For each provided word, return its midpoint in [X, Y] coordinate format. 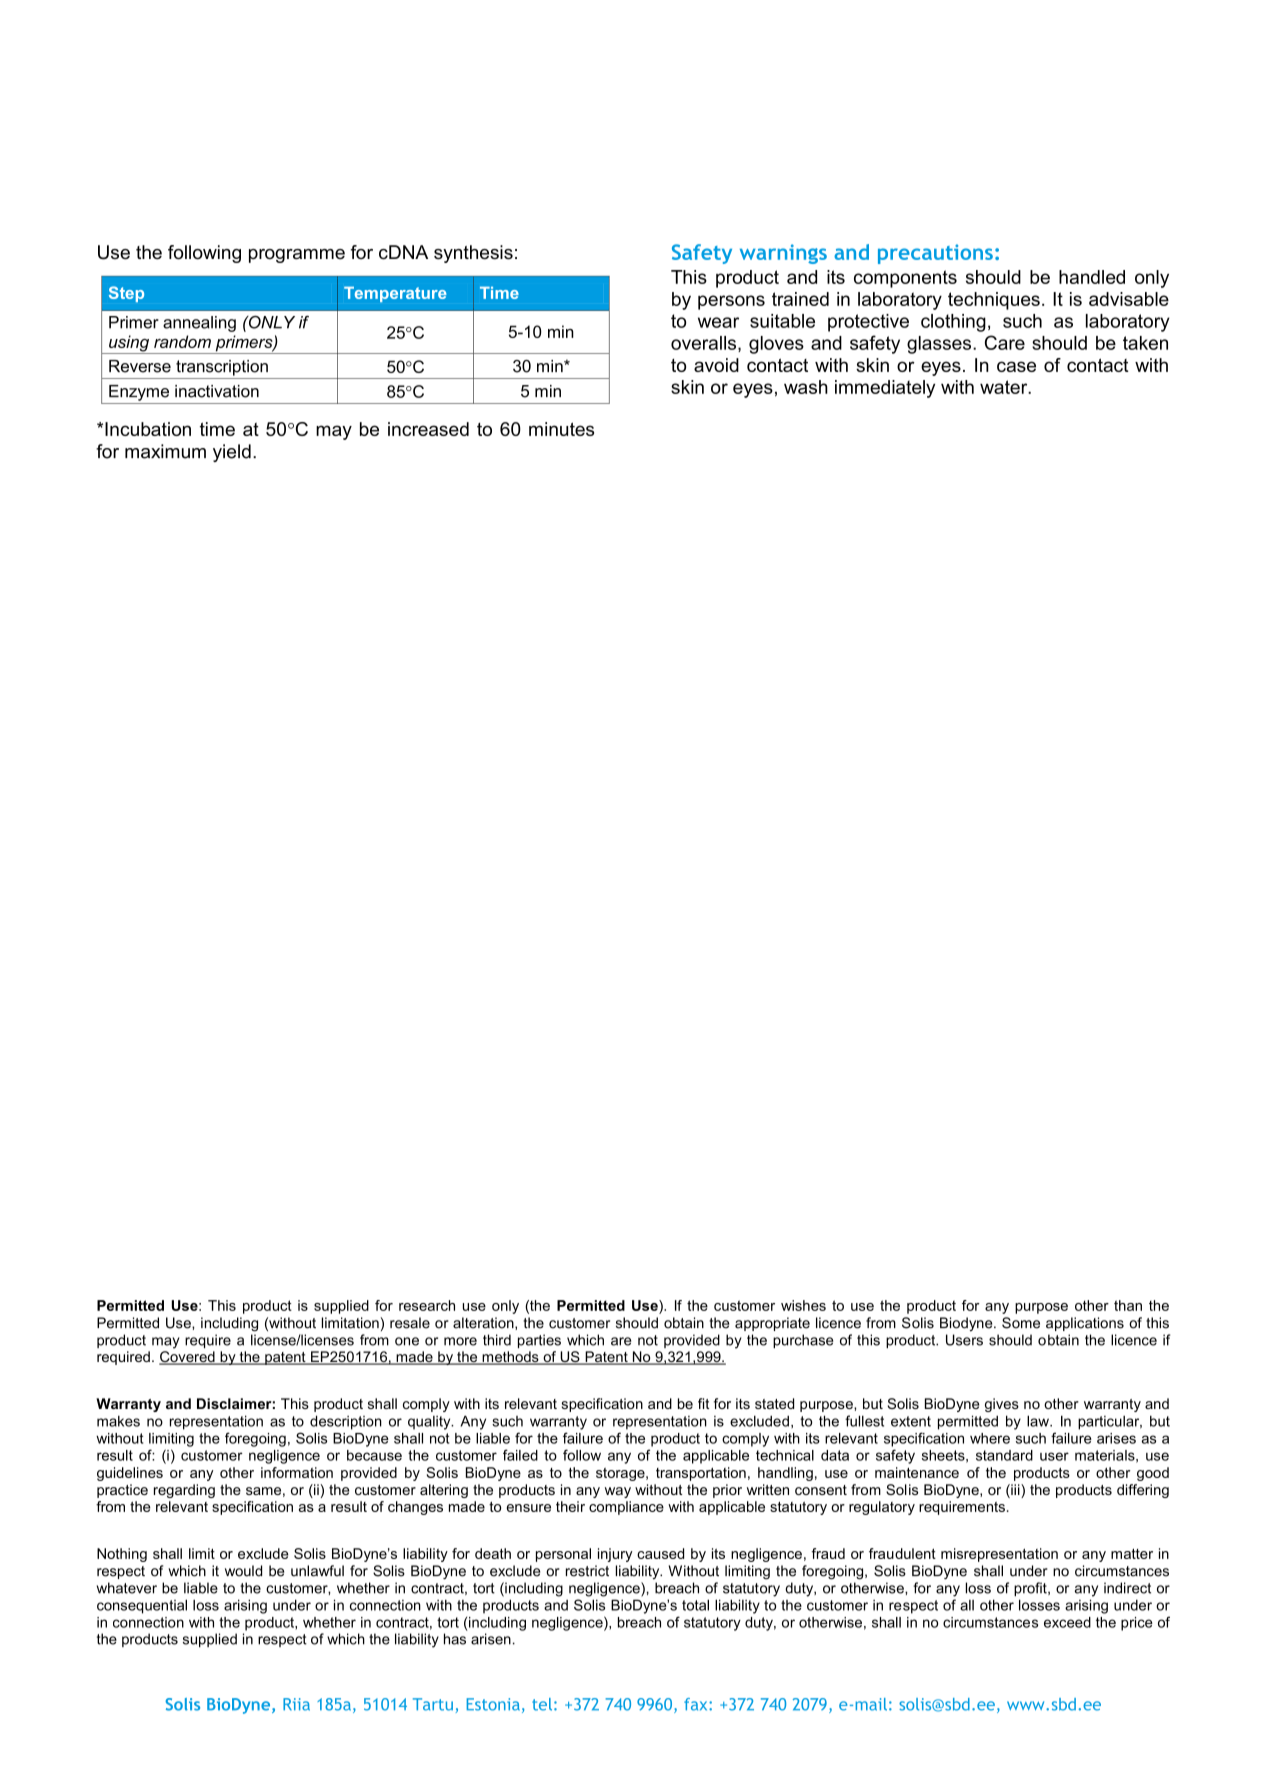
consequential [142, 1606]
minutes [561, 429]
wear [718, 322]
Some [1021, 1323]
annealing [199, 324]
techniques [994, 301]
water [1005, 387]
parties [539, 1341]
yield [232, 453]
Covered [188, 1358]
